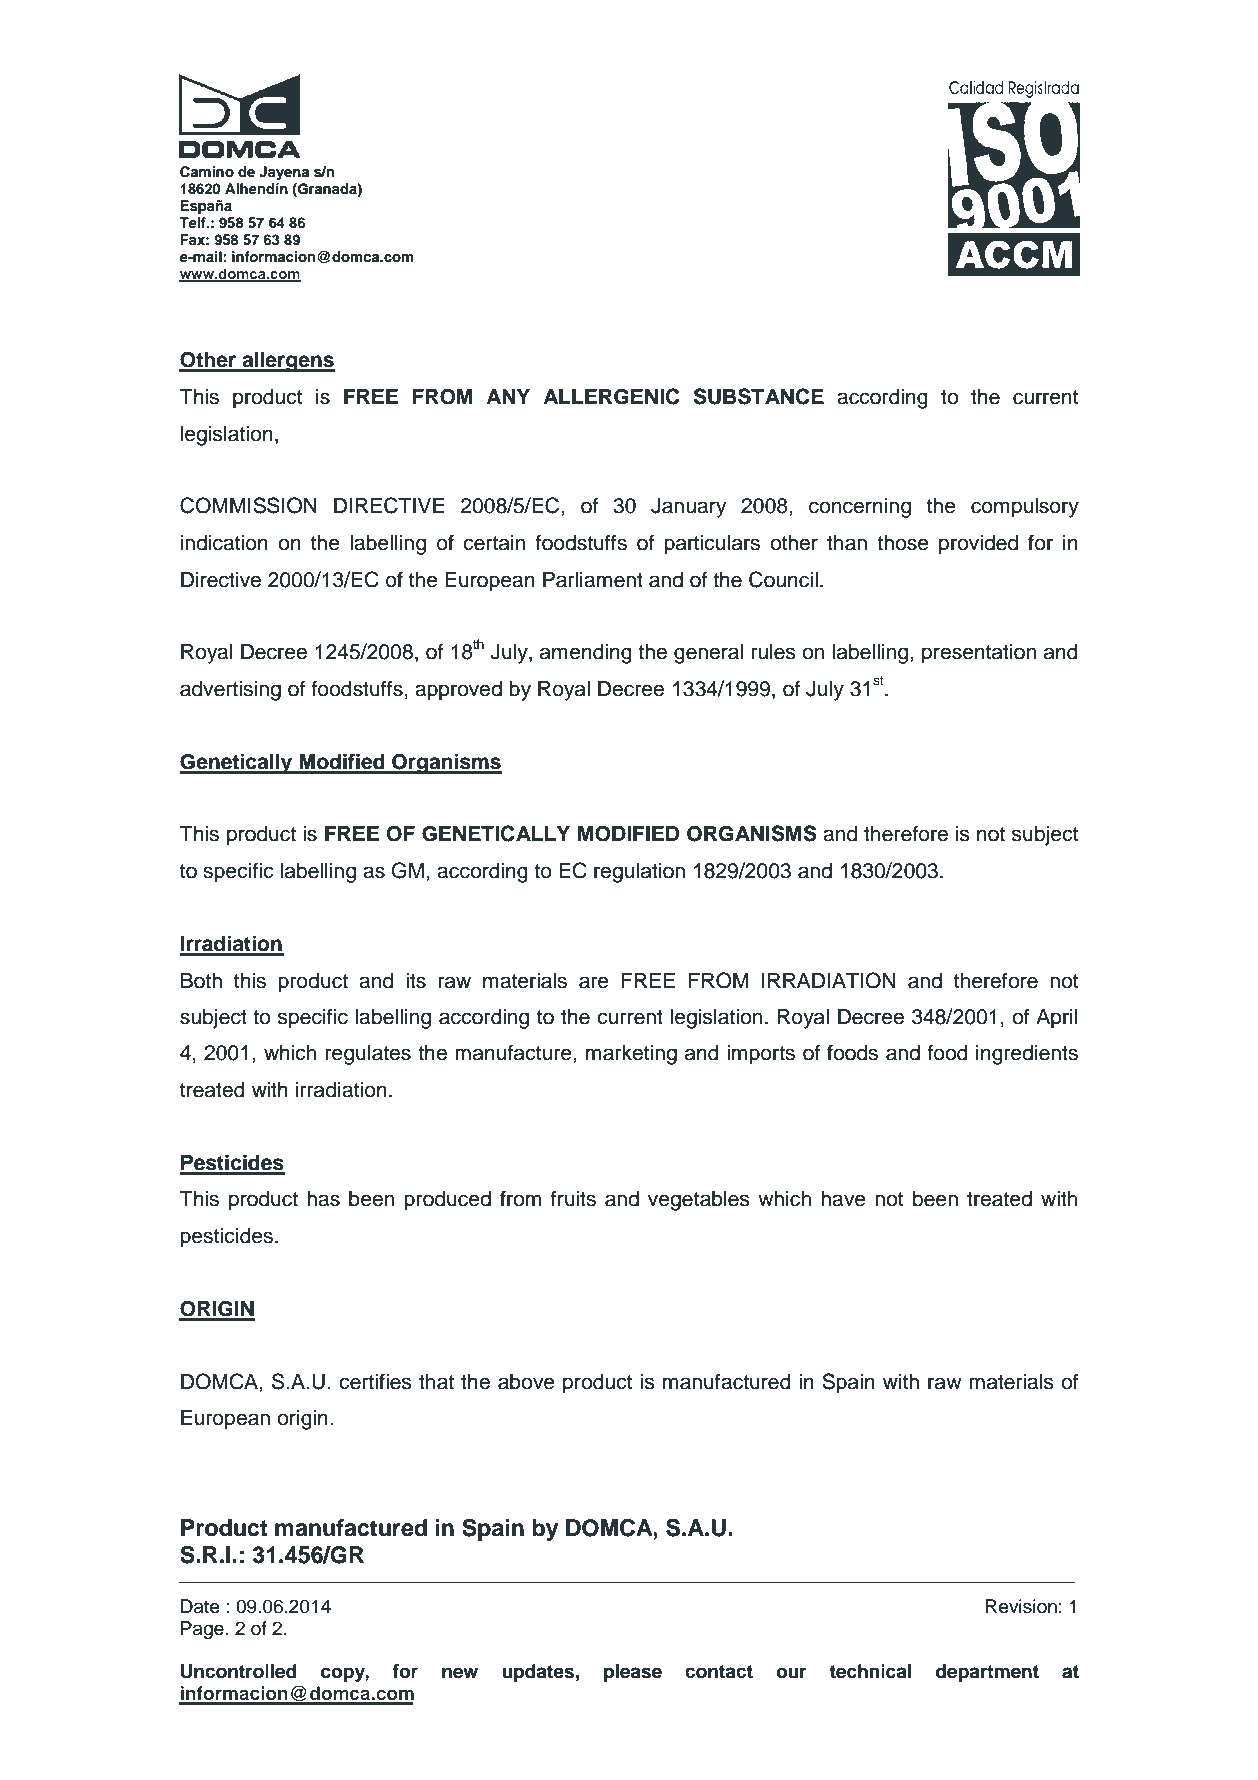 This screenshot has height=1780, width=1258. Describe the element at coordinates (639, 873) in the screenshot. I see `regulation` at that location.
